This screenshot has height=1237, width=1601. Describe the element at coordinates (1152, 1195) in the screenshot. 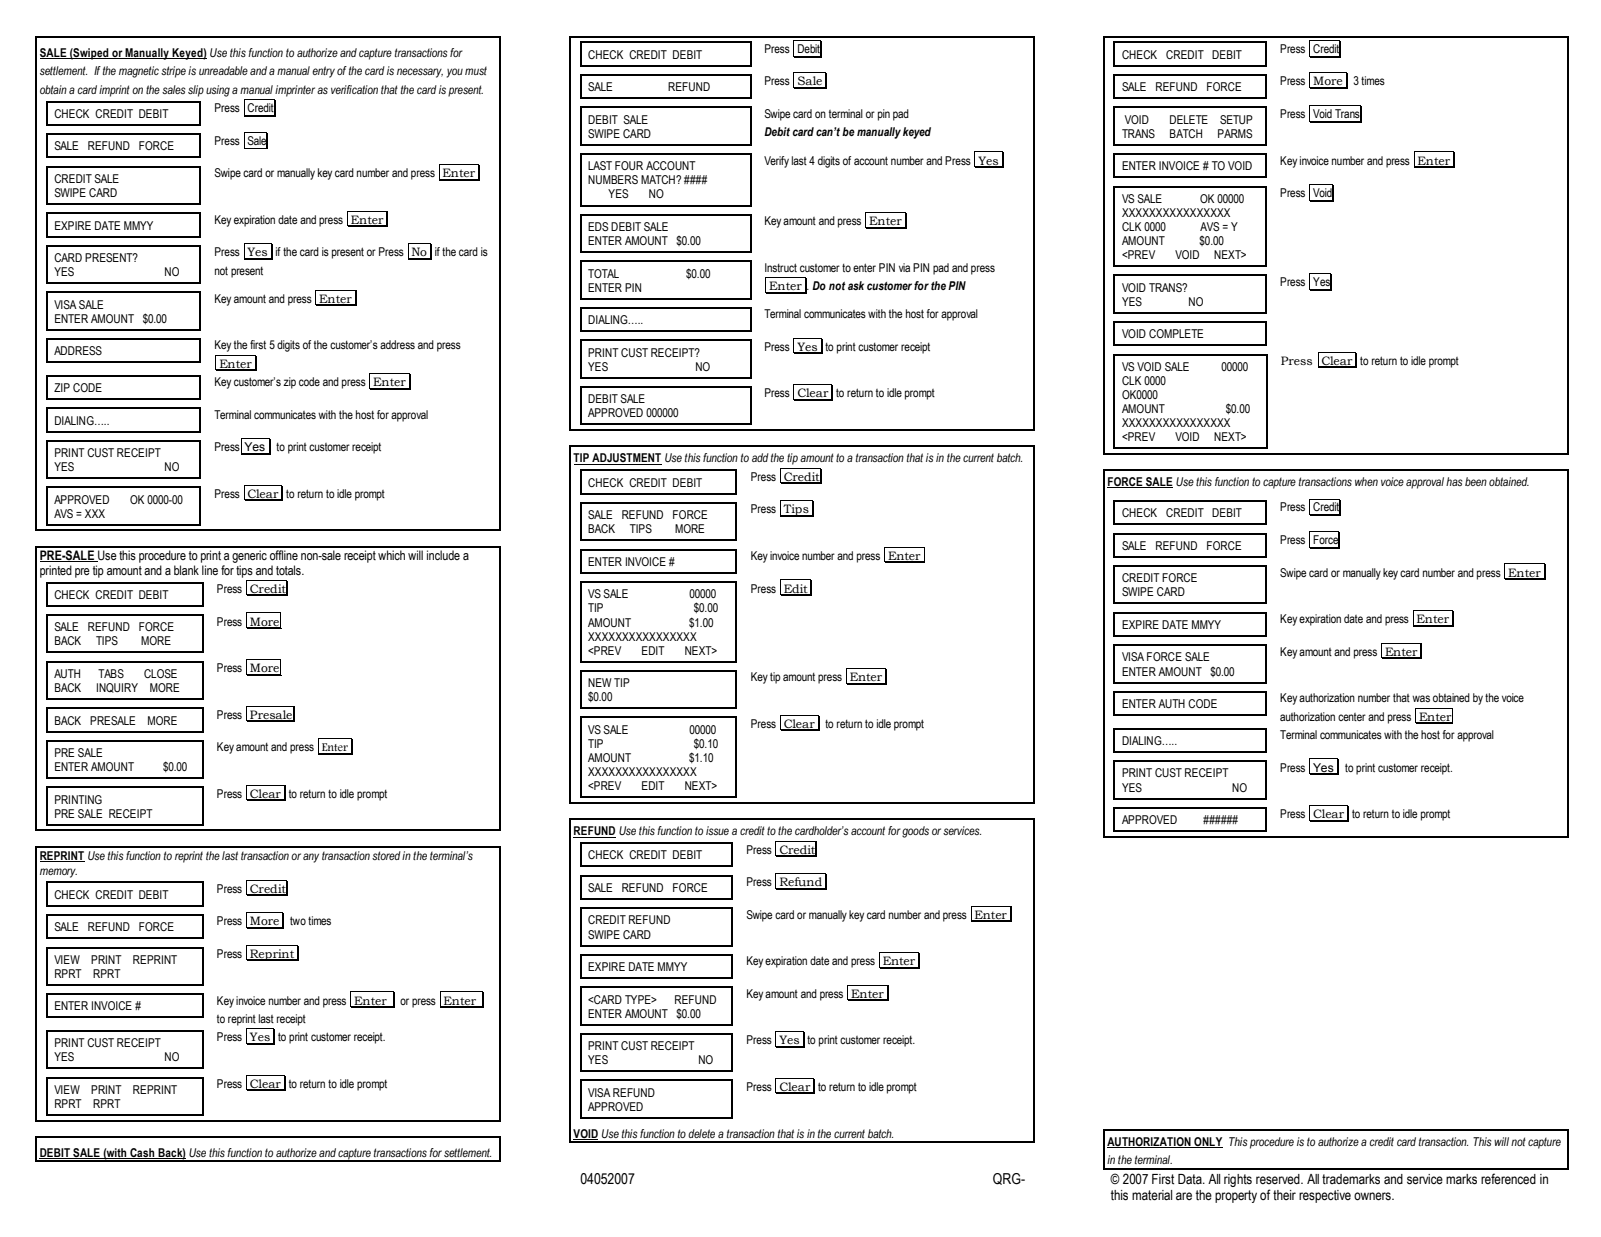

I see `material` at that location.
